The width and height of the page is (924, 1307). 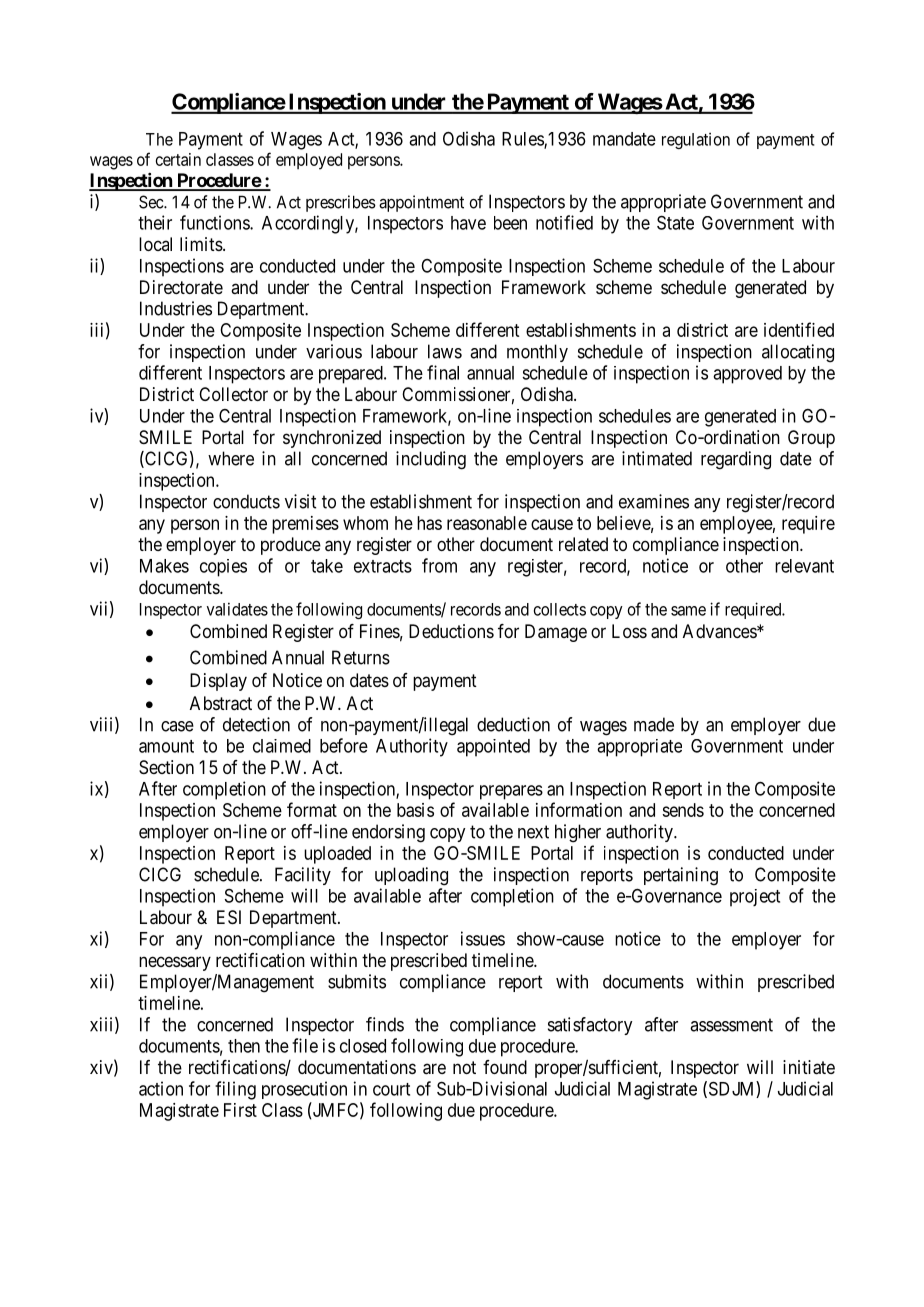 What do you see at coordinates (688, 611) in the page?
I see `same` at bounding box center [688, 611].
